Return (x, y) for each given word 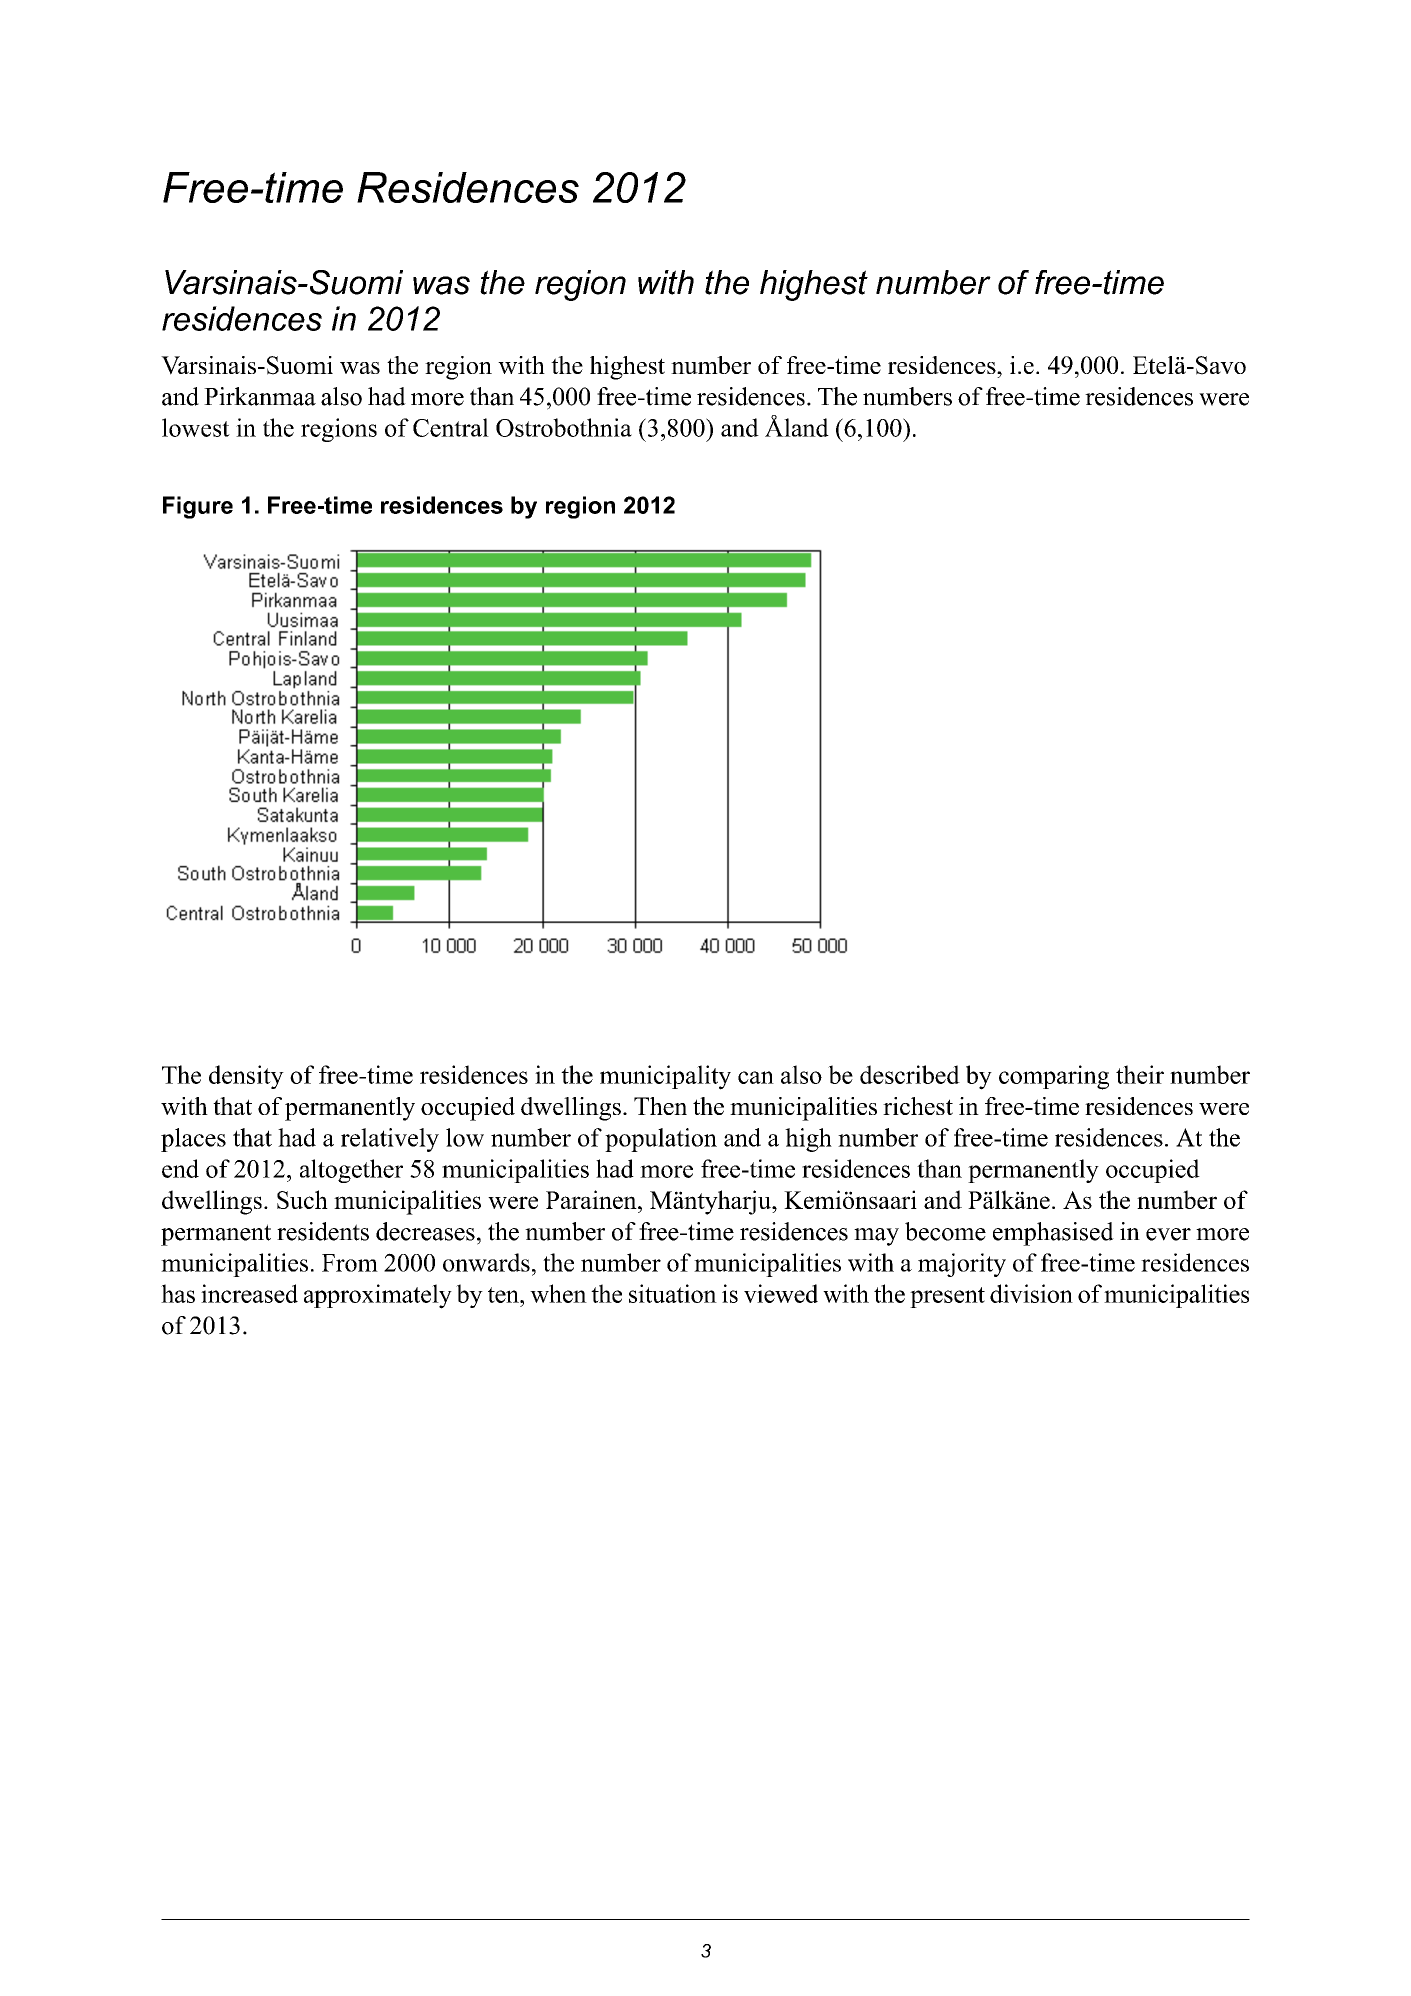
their (1140, 1074)
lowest (196, 427)
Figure (198, 507)
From (350, 1263)
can (756, 1077)
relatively (390, 1140)
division (1031, 1293)
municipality (665, 1077)
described (910, 1074)
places (193, 1140)
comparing (1054, 1077)
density (246, 1077)
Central (451, 427)
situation (673, 1293)
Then (660, 1106)
